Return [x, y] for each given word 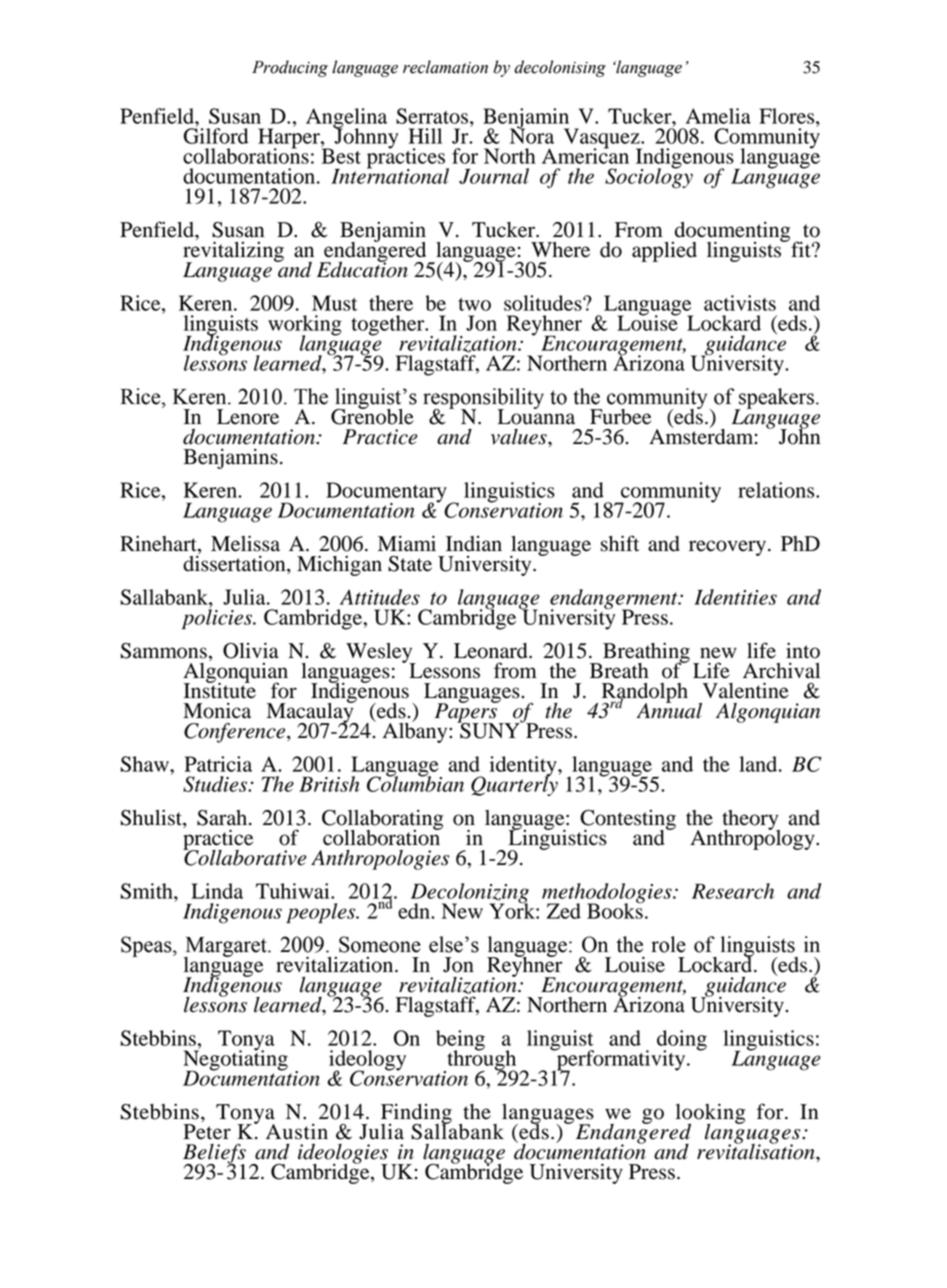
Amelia [718, 116]
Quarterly [515, 785]
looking [710, 1114]
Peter [207, 1132]
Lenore [248, 417]
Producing [290, 68]
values [520, 437]
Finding [416, 1115]
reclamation [445, 67]
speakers [775, 399]
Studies [216, 784]
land [759, 764]
